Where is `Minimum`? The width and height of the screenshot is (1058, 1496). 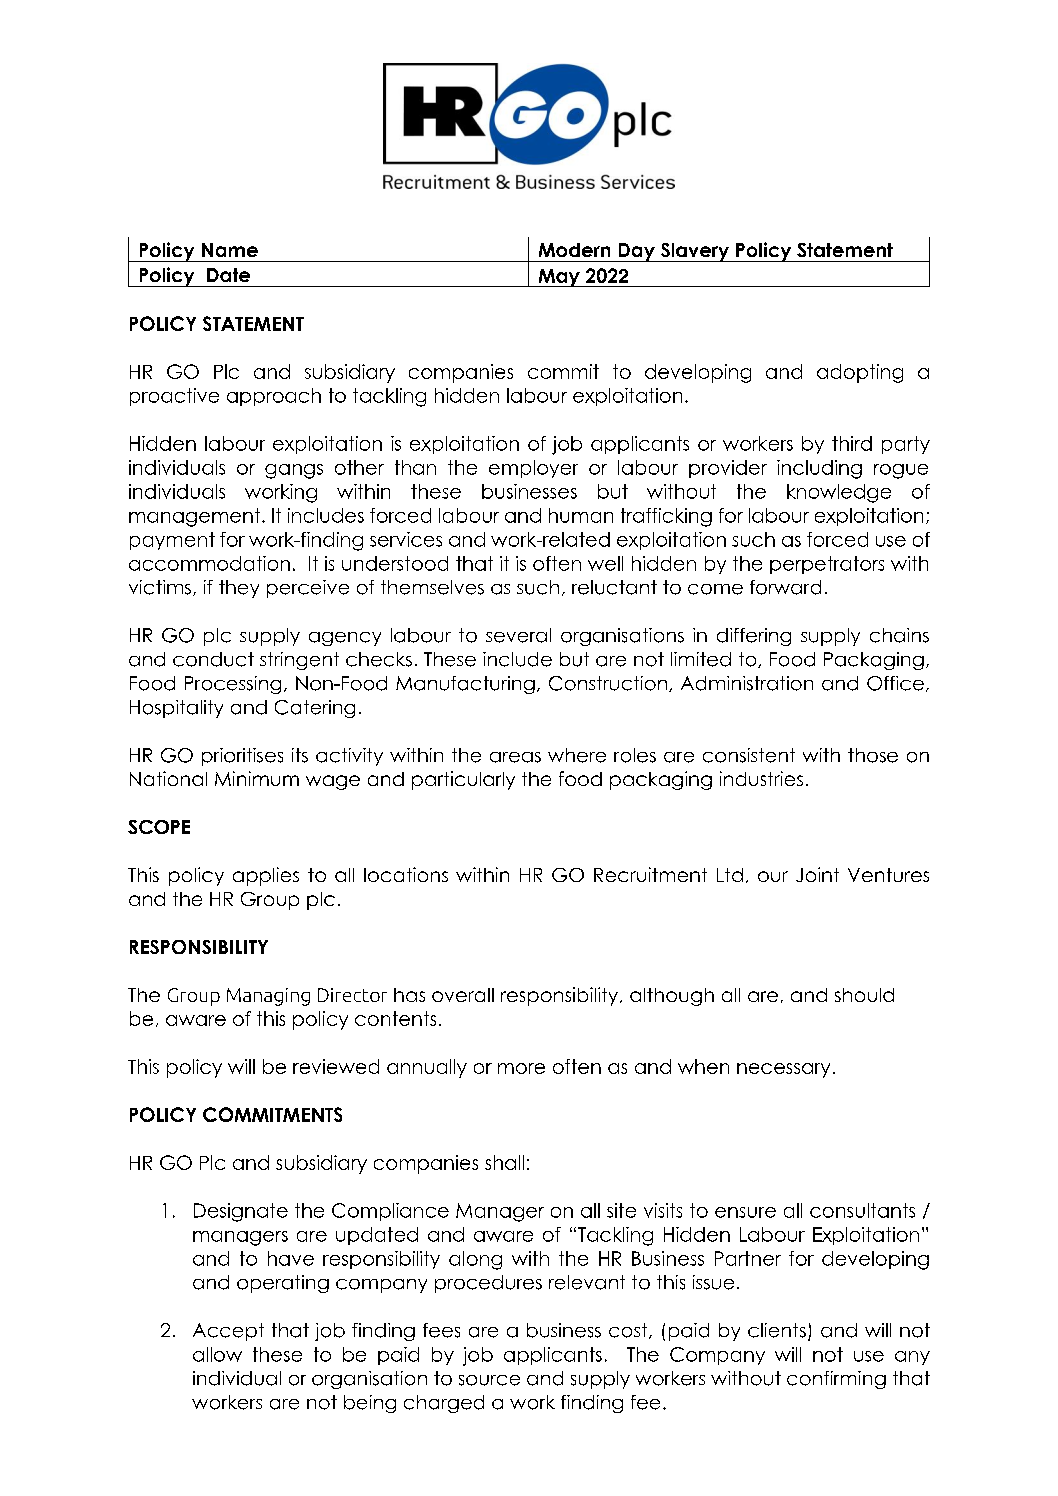 Minimum is located at coordinates (257, 778).
